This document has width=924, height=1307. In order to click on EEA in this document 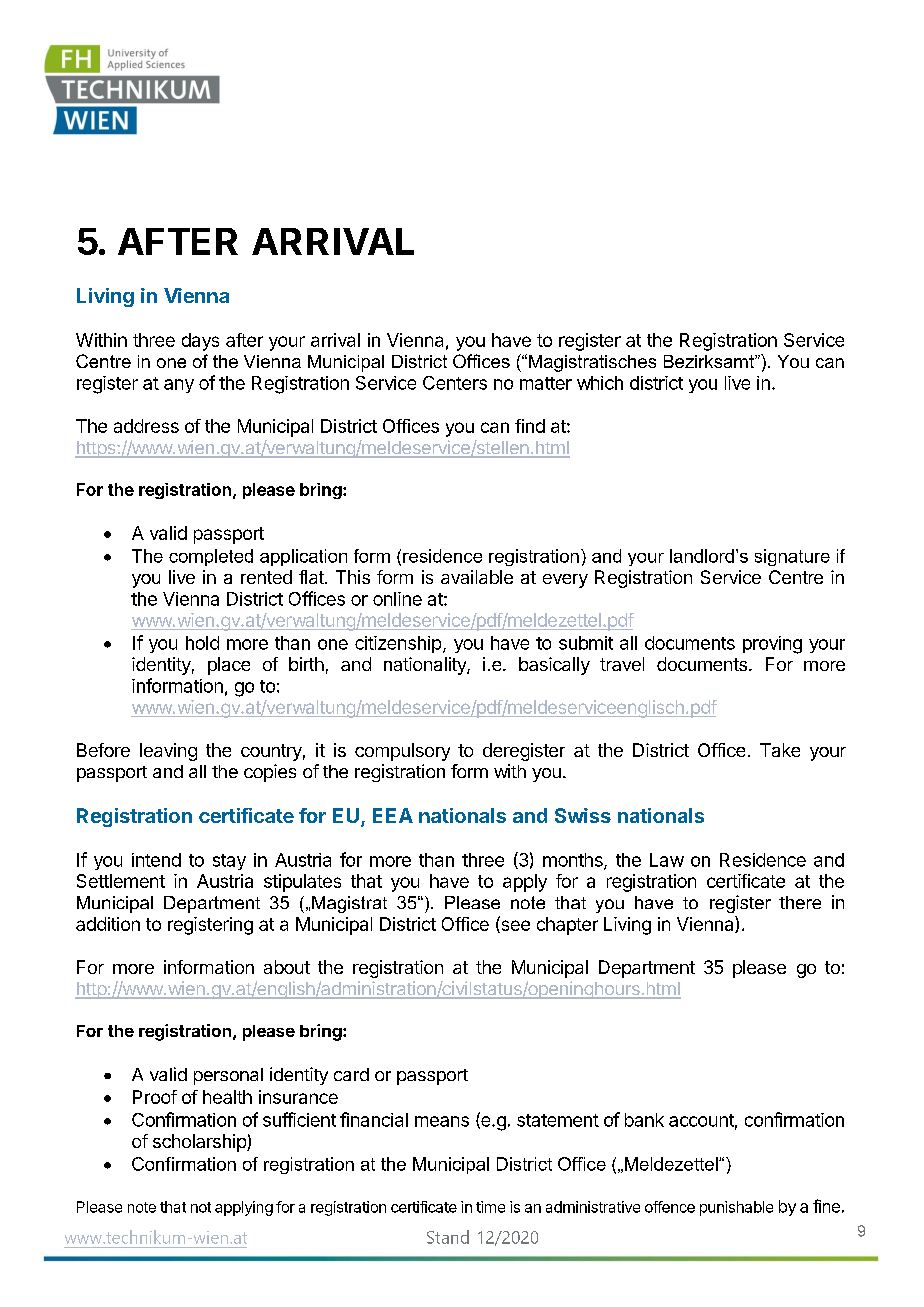, I will do `click(393, 815)`.
